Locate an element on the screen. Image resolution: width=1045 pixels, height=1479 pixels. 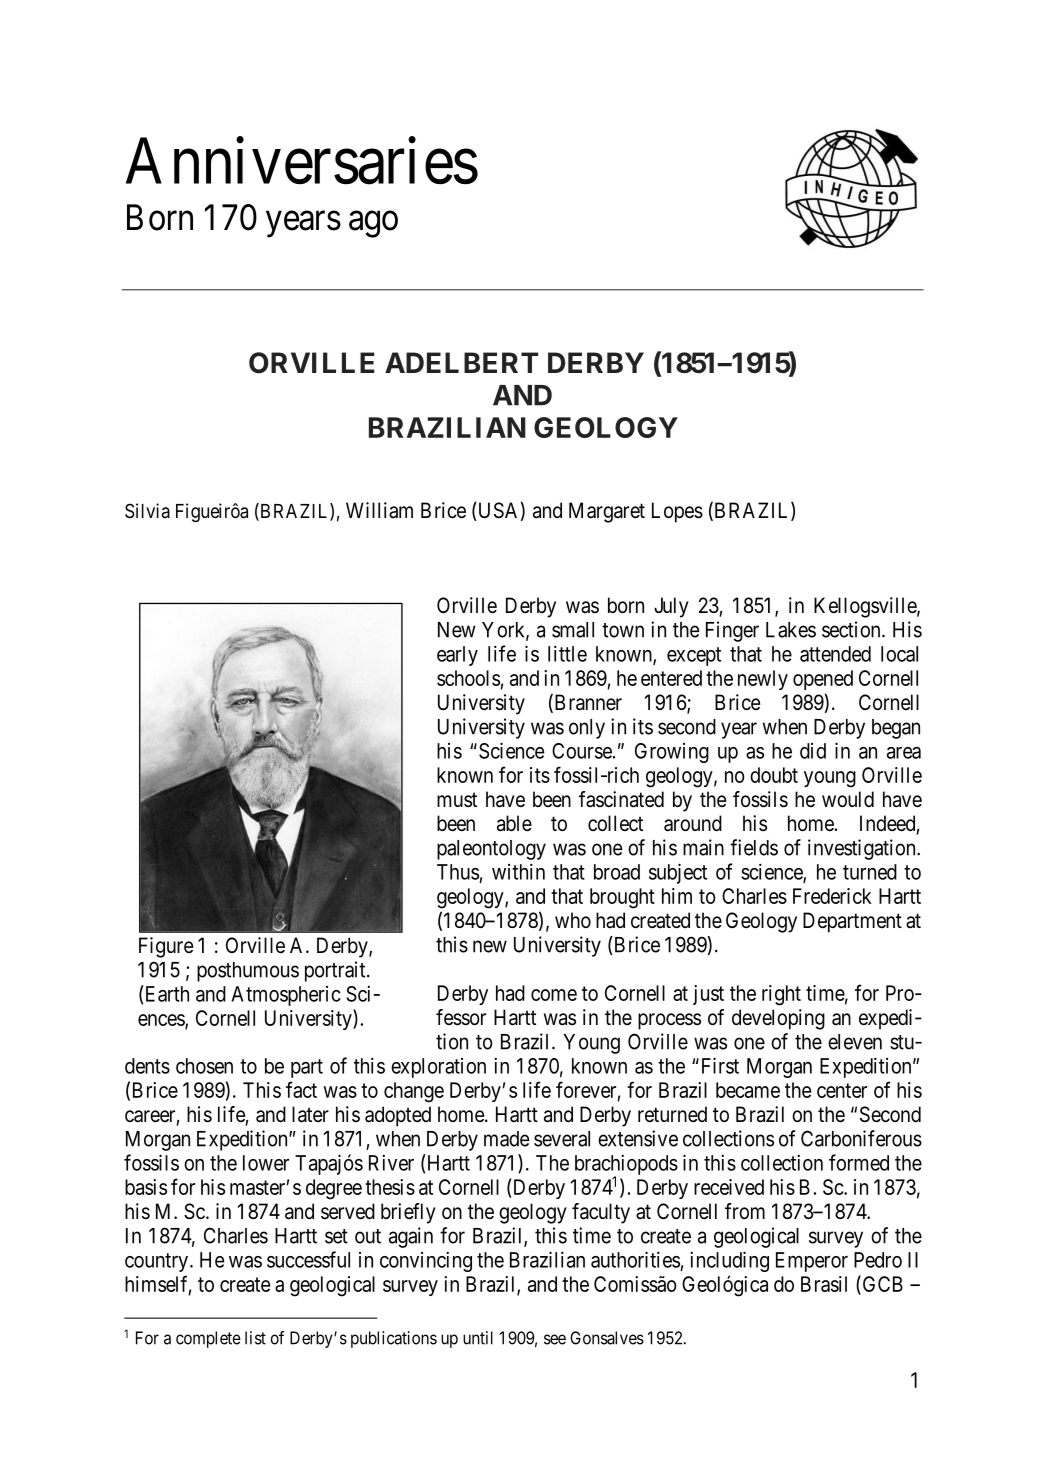
Margaret is located at coordinates (607, 512).
